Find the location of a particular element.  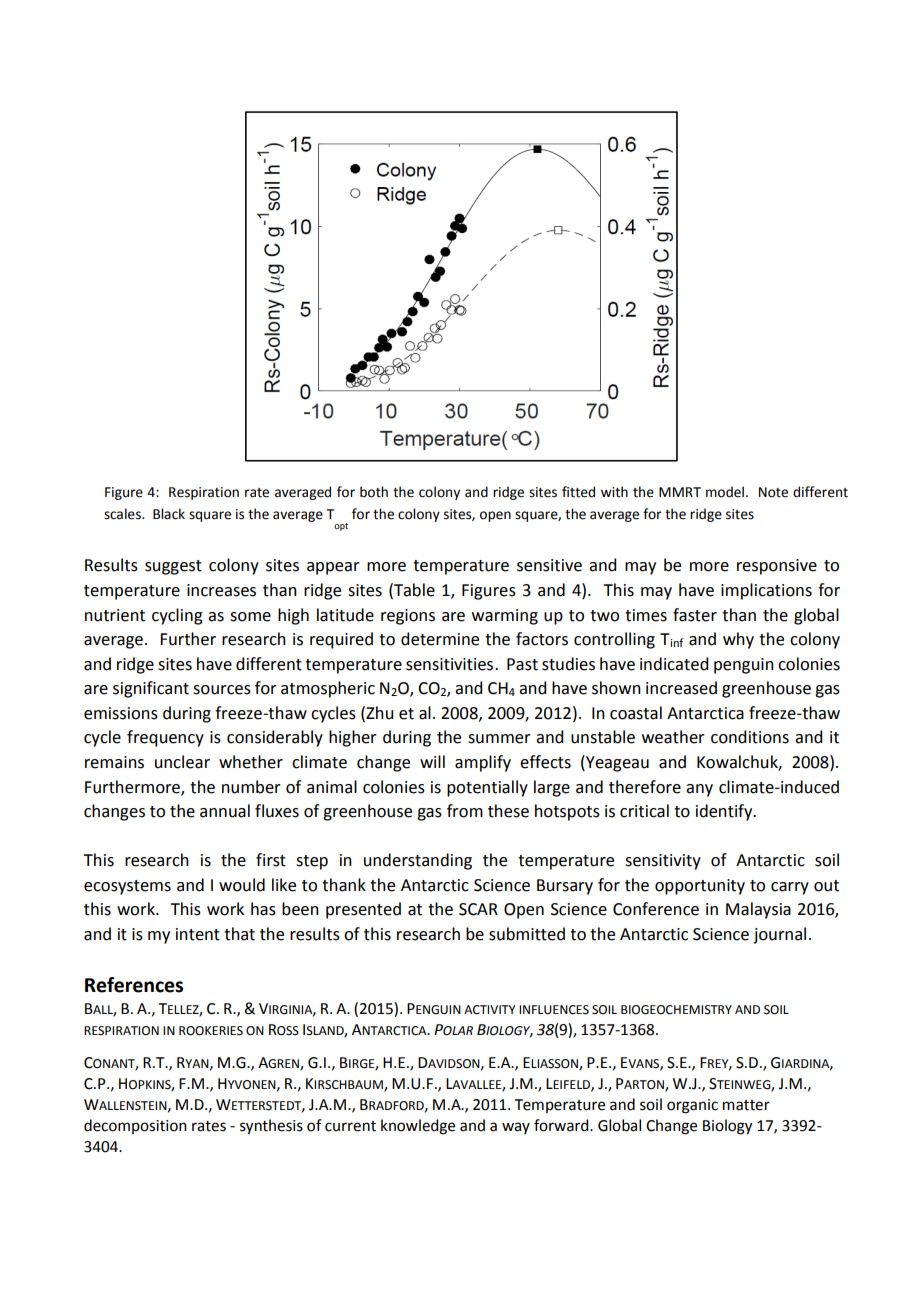

identify is located at coordinates (725, 812).
